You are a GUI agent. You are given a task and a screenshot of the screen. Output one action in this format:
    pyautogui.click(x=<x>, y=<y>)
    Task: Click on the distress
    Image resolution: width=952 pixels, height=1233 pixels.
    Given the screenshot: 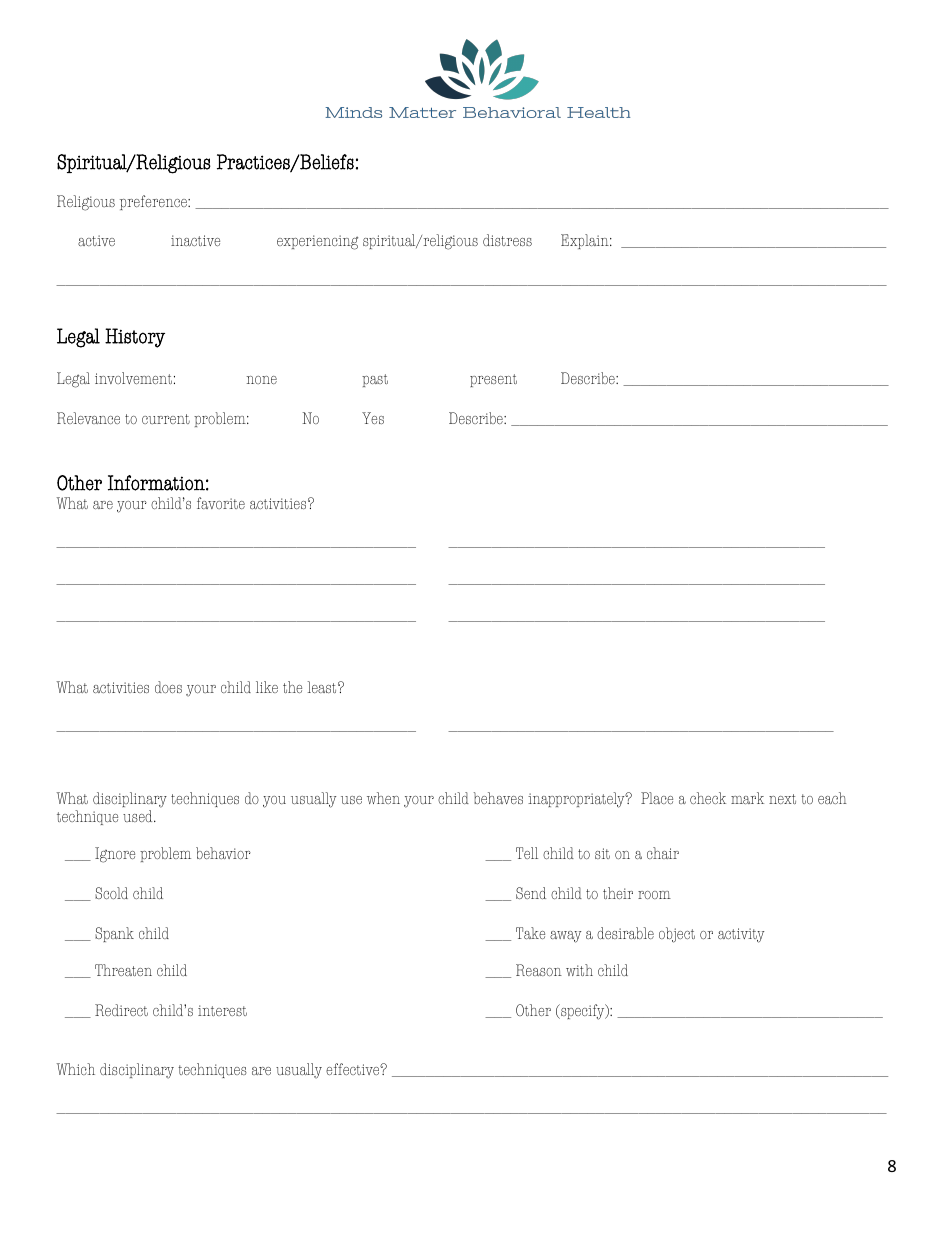 What is the action you would take?
    pyautogui.click(x=507, y=240)
